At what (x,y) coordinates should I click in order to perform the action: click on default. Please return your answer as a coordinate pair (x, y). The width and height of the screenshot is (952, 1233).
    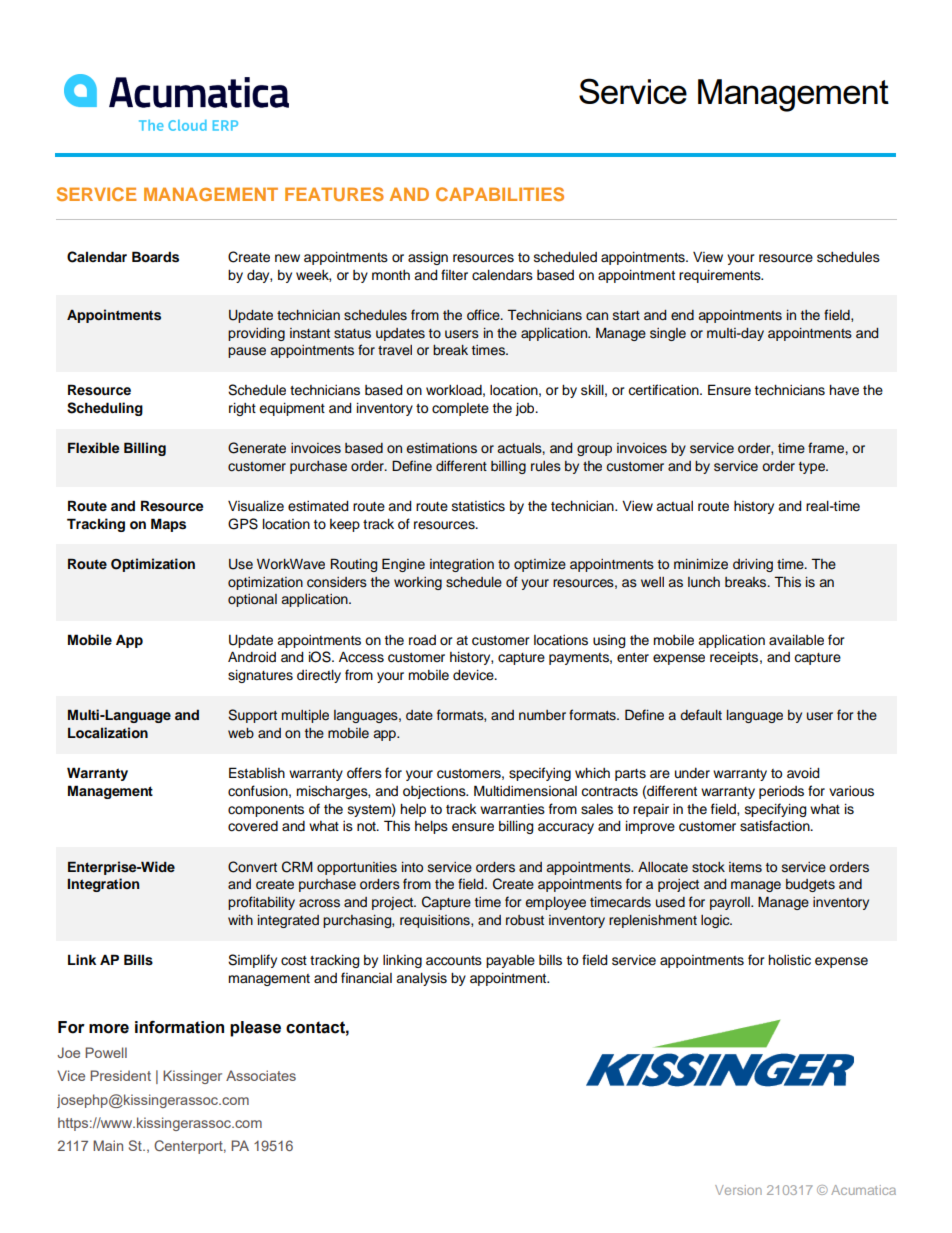
    Looking at the image, I should click on (701, 715).
